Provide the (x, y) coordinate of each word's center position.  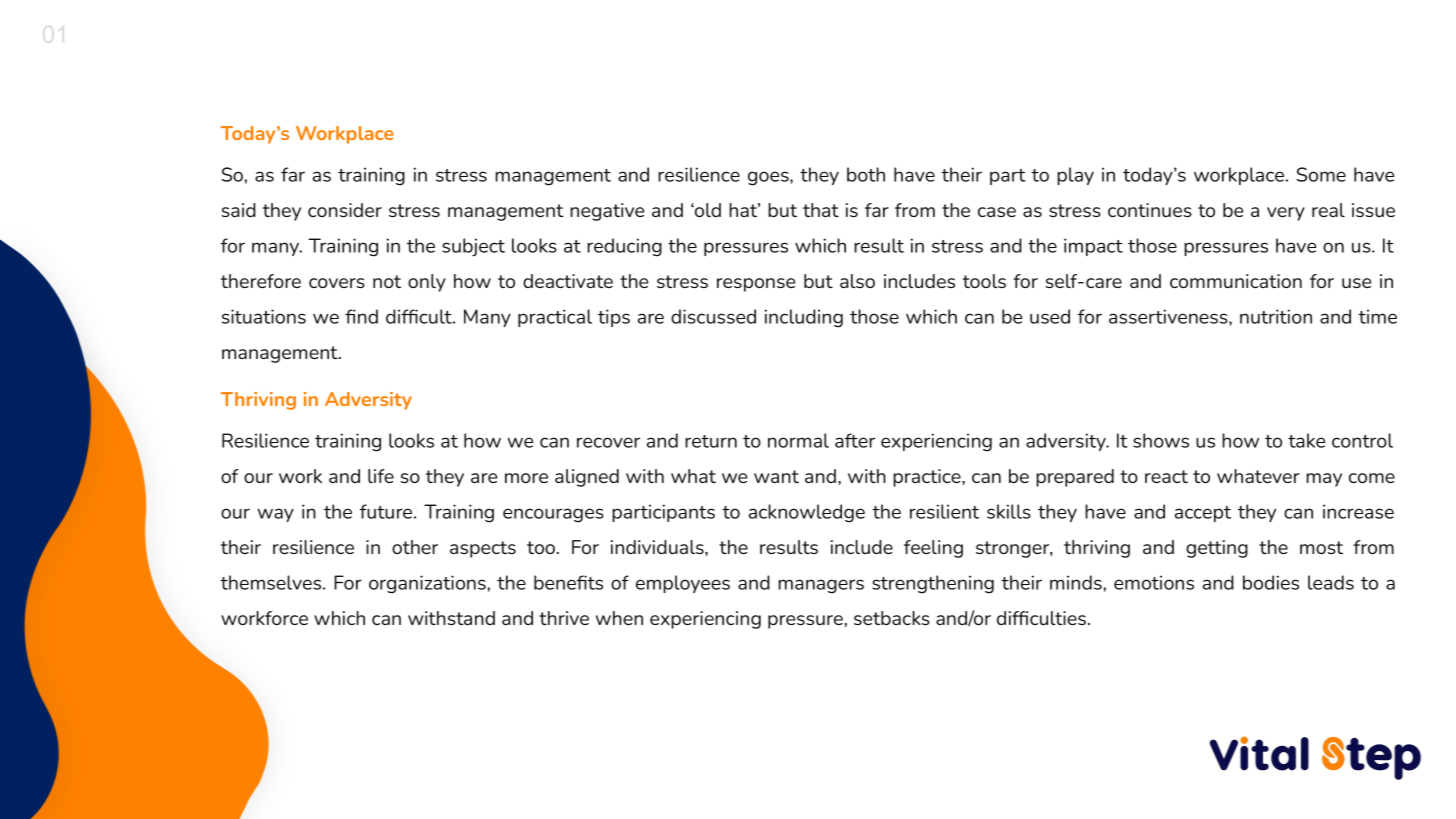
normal (798, 440)
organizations (428, 584)
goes (769, 178)
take (1306, 440)
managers (821, 586)
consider (345, 210)
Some (1321, 174)
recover (608, 442)
